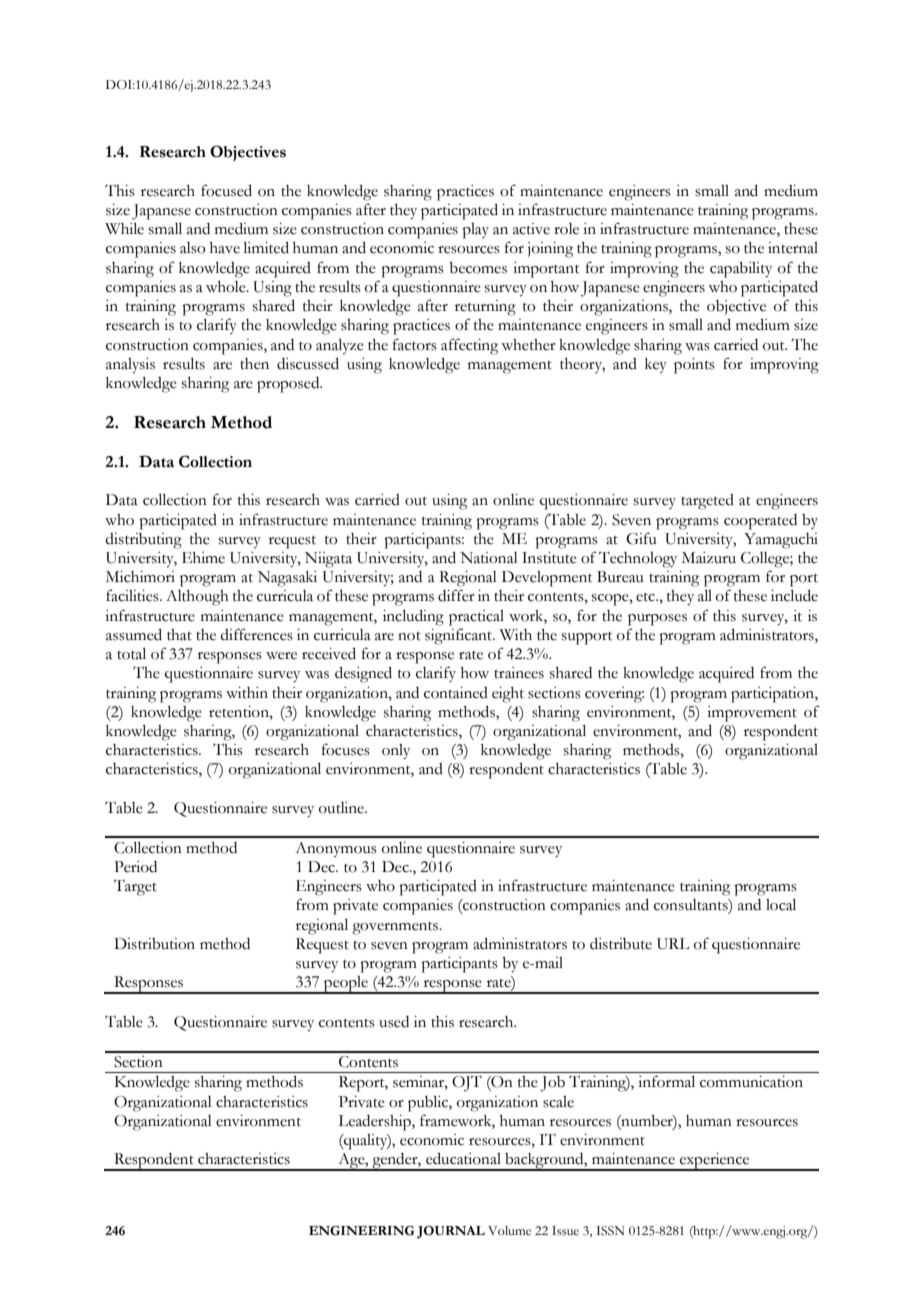 This page has height=1308, width=924. Describe the element at coordinates (281, 656) in the page. I see `were` at that location.
